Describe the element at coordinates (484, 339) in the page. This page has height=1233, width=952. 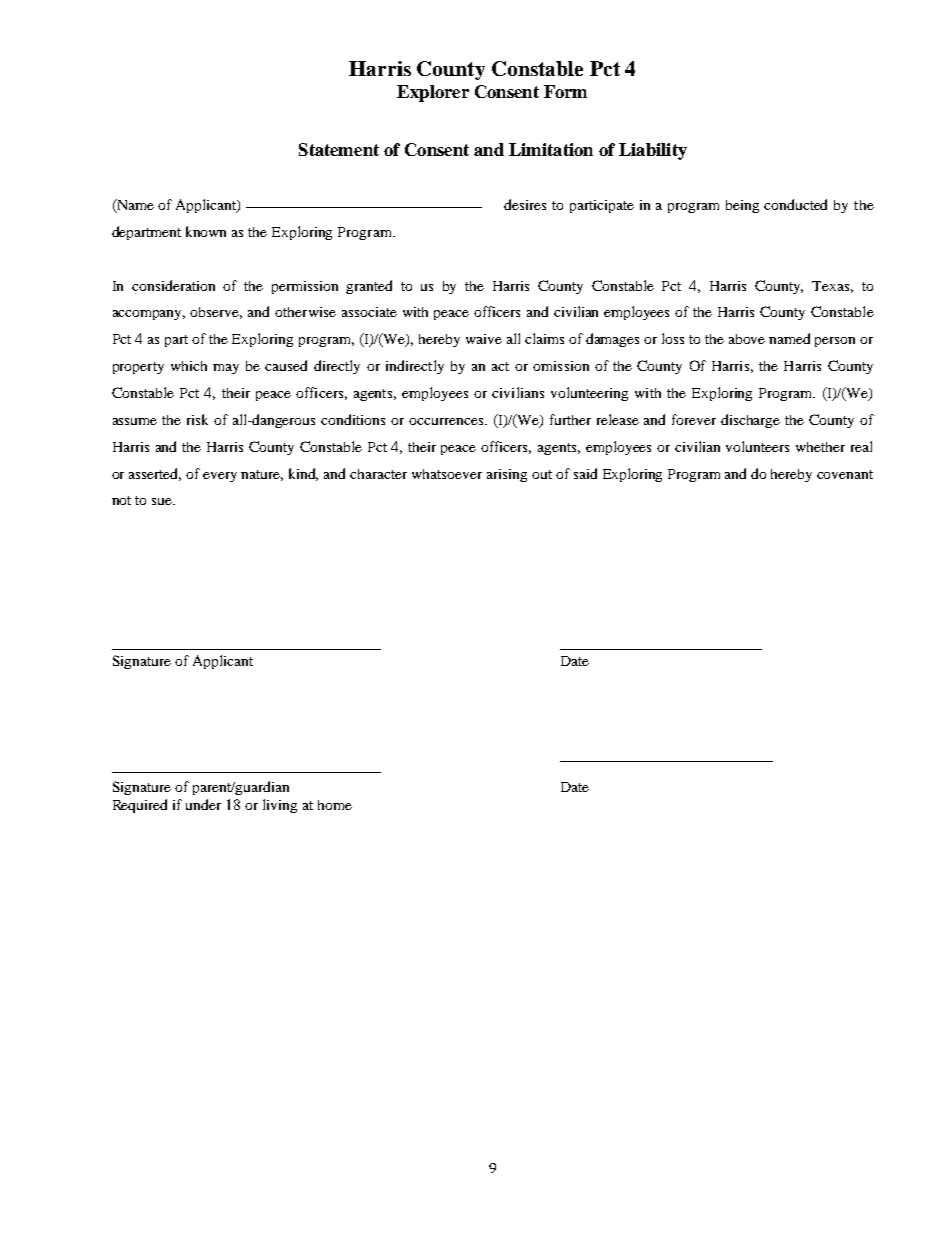
I see `waive` at that location.
